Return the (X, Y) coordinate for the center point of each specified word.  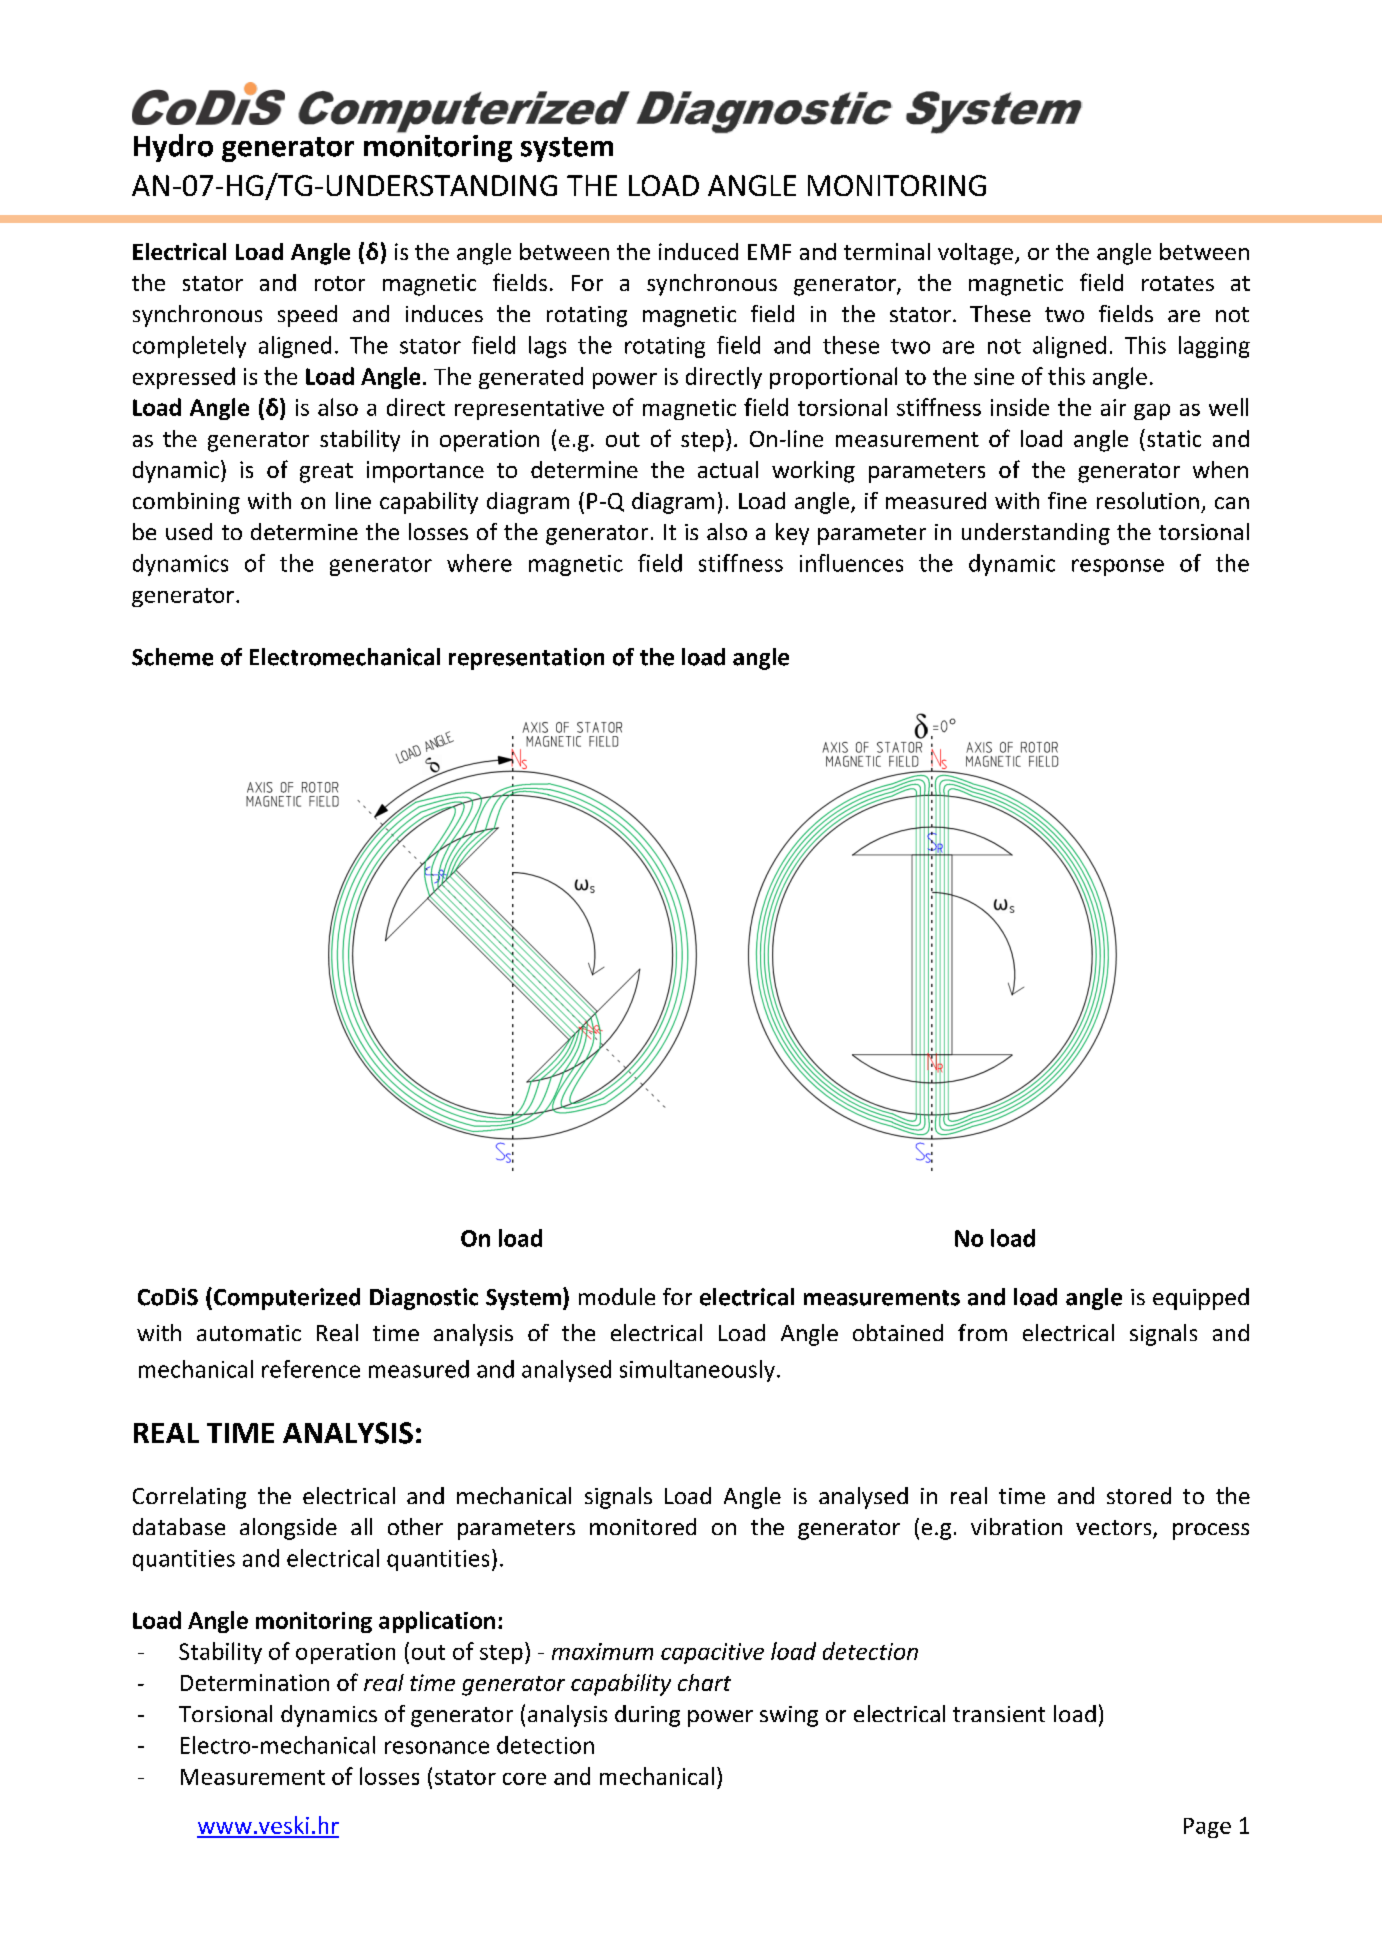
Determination (255, 1682)
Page (1207, 1828)
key (792, 534)
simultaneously (697, 1371)
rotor (340, 283)
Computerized (287, 1299)
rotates (1178, 283)
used (189, 531)
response (1118, 567)
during (647, 1716)
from (982, 1332)
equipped (1201, 1299)
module (617, 1296)
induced (698, 251)
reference (311, 1369)
